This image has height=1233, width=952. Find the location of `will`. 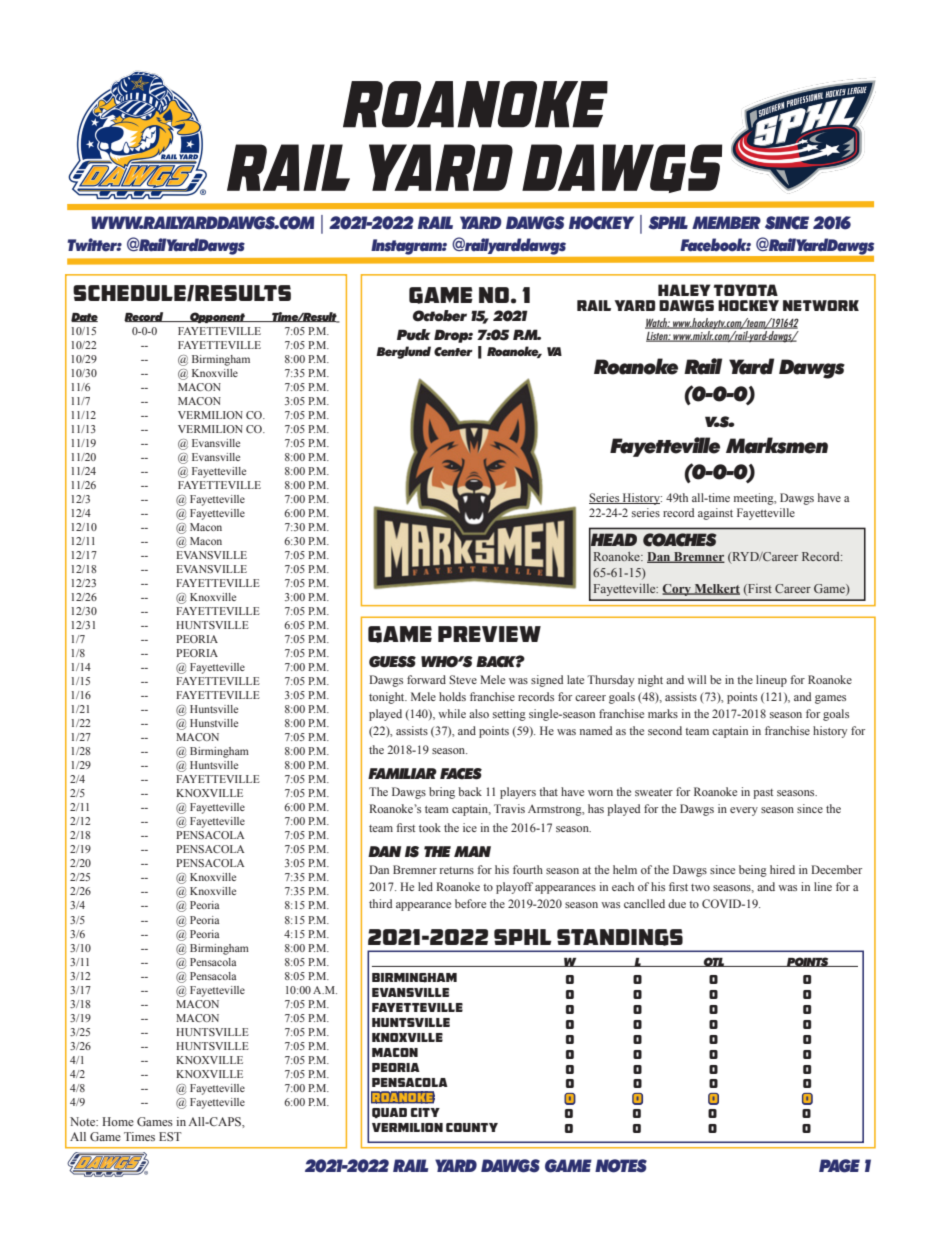

will is located at coordinates (696, 679).
